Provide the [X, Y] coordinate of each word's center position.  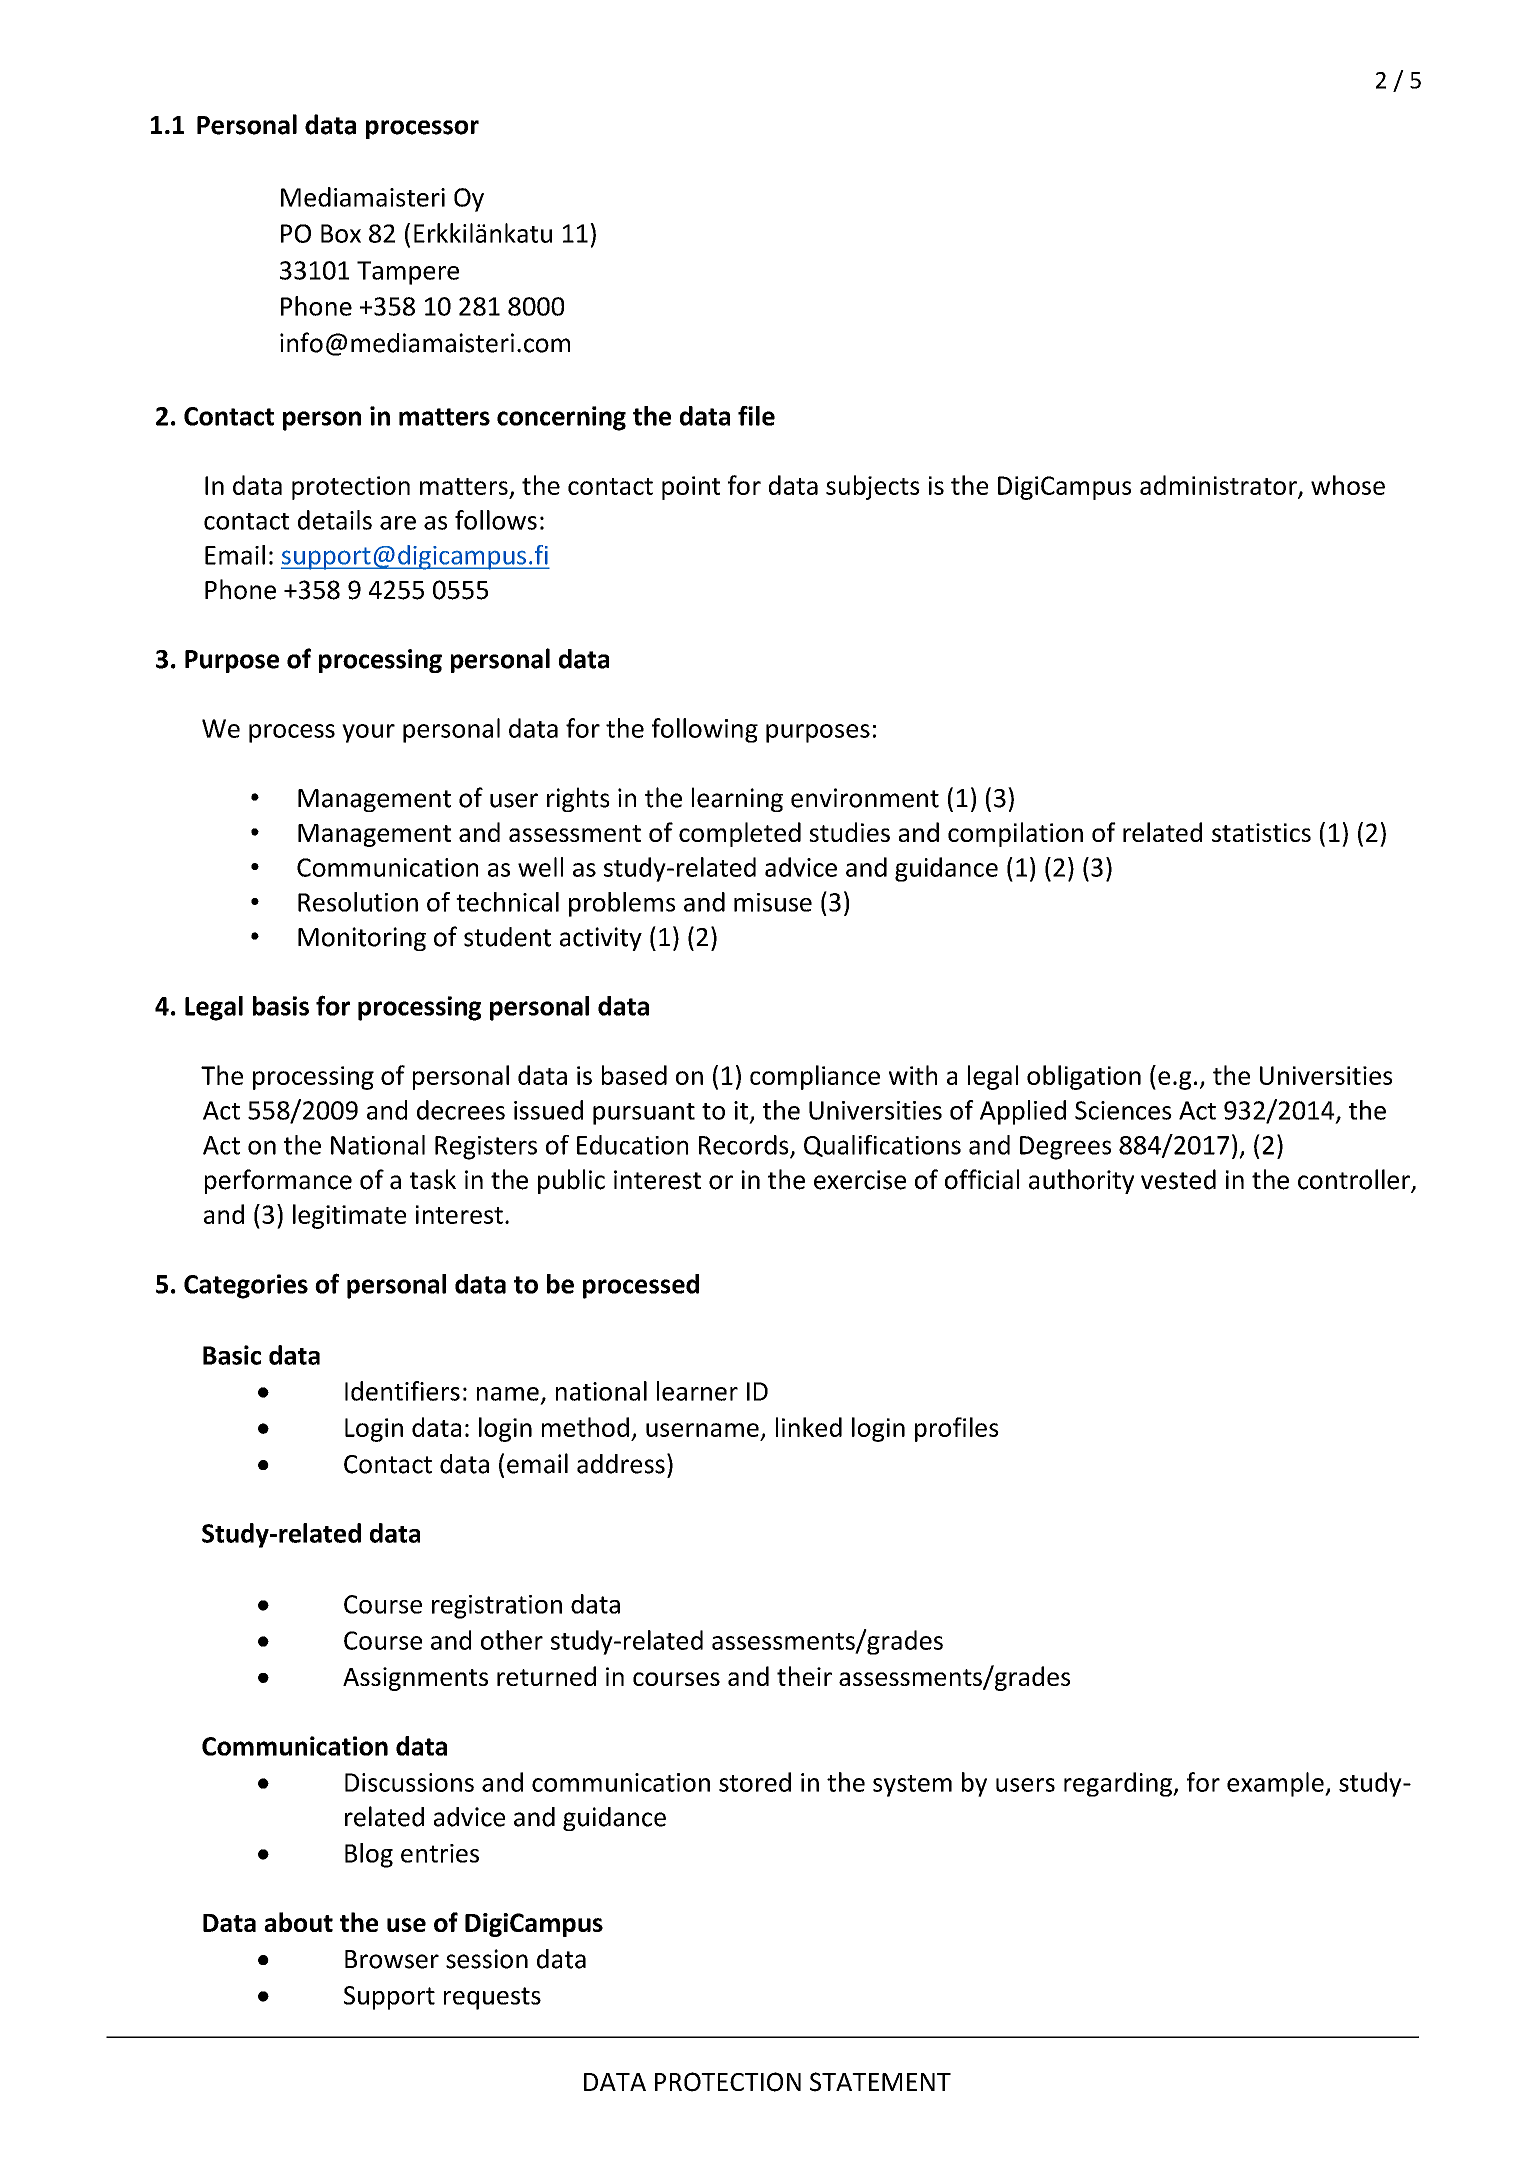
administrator [1219, 486]
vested [1178, 1179]
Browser [392, 1959]
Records [745, 1146]
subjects [873, 487]
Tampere [408, 273]
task [433, 1179]
